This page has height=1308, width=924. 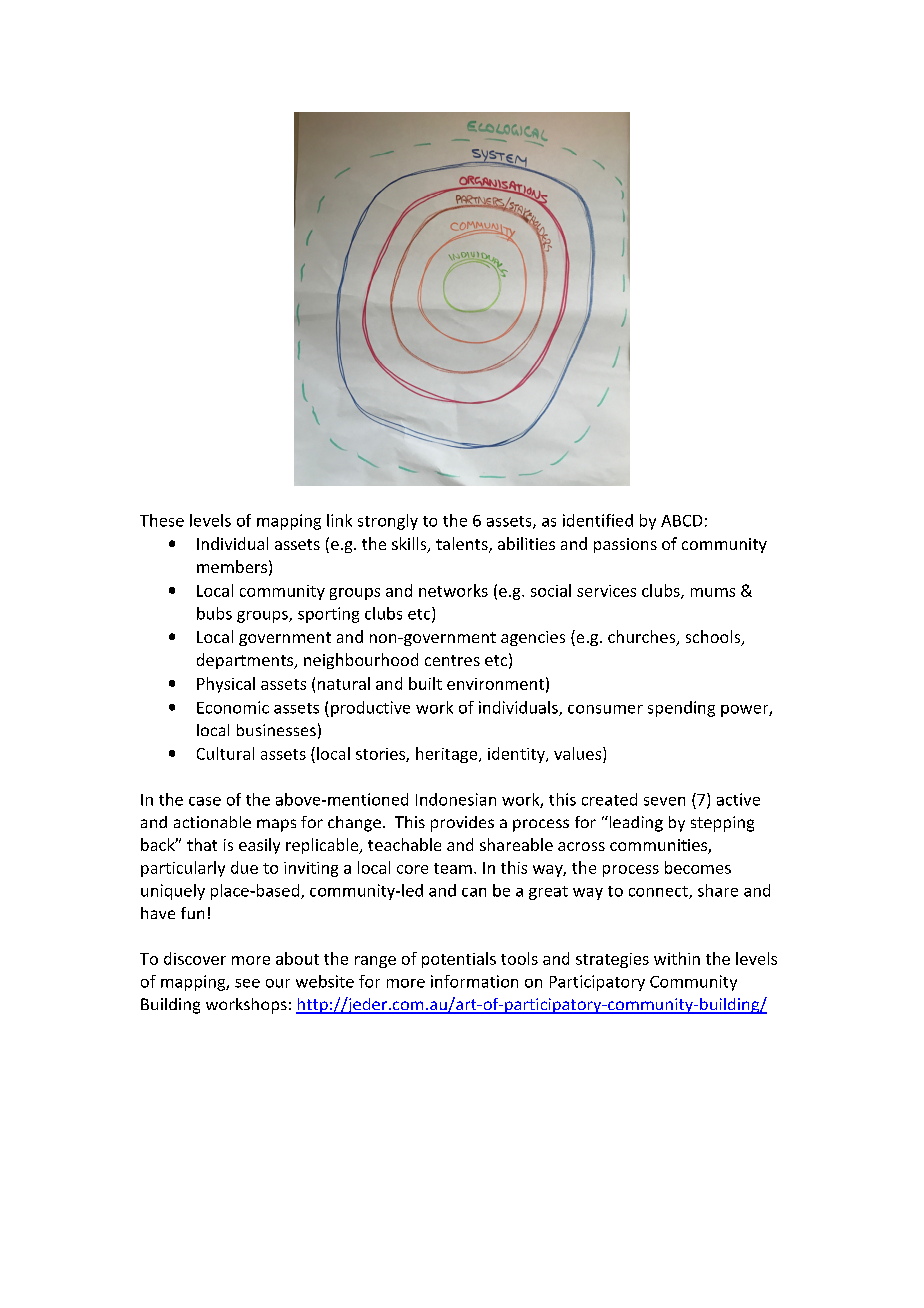 I want to click on ABCD, so click(x=681, y=521).
